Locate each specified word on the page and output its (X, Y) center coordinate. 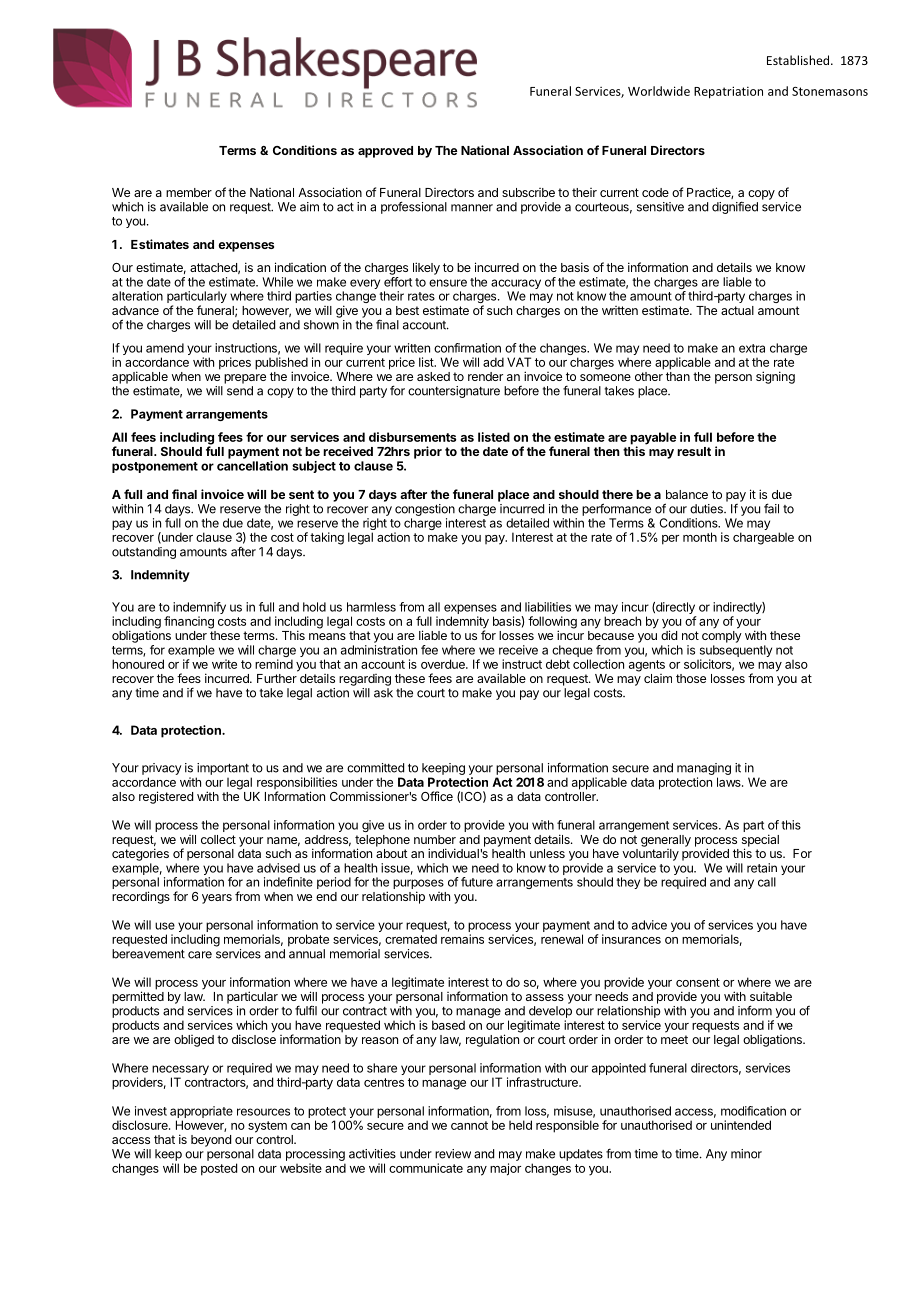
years (217, 899)
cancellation (252, 466)
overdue (444, 664)
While (277, 282)
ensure (448, 283)
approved (385, 152)
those (691, 678)
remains (462, 939)
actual (737, 310)
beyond (211, 1141)
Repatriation (728, 92)
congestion (425, 511)
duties (707, 509)
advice (649, 925)
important (223, 769)
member (189, 192)
